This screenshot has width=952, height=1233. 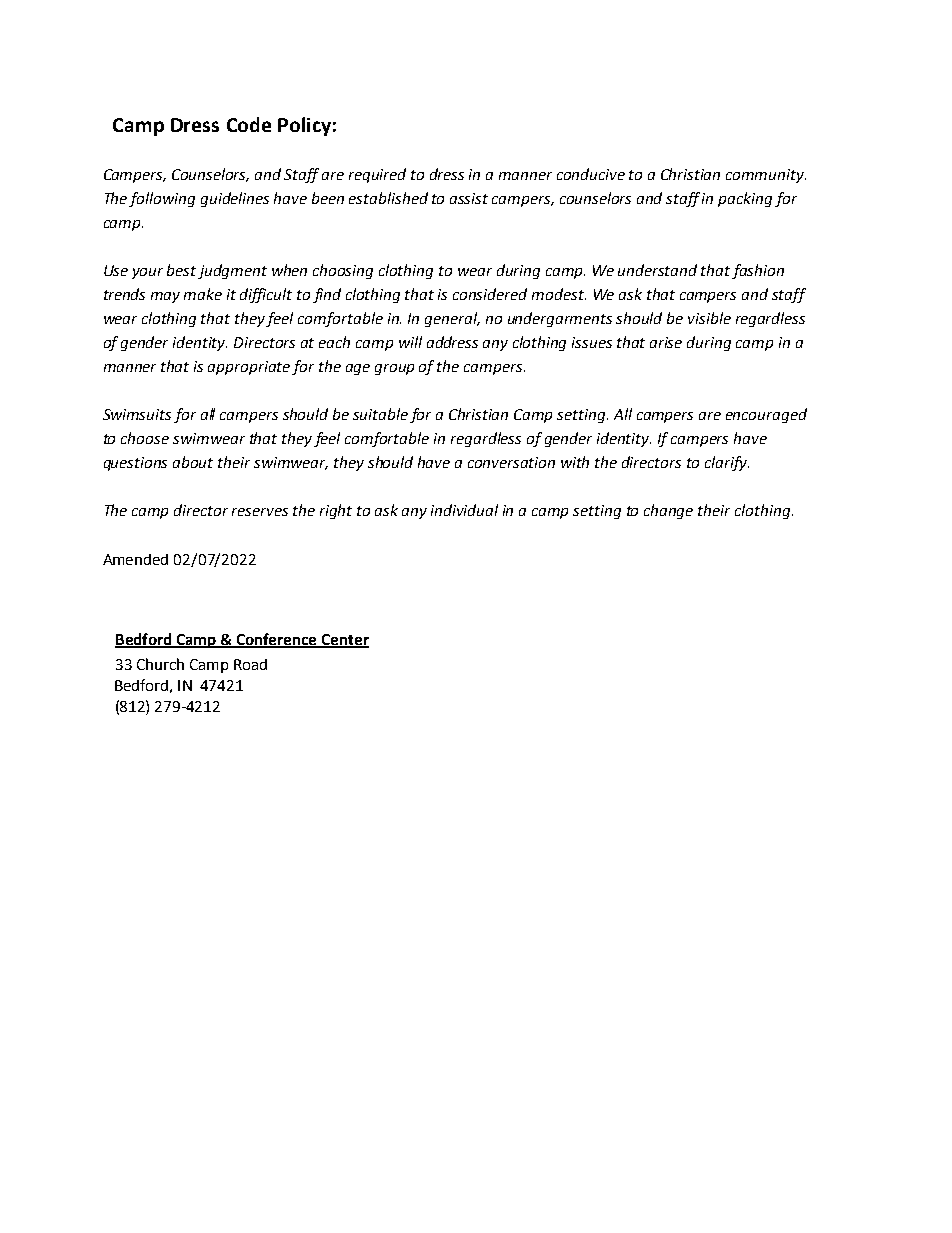 What do you see at coordinates (160, 664) in the screenshot?
I see `Church` at bounding box center [160, 664].
